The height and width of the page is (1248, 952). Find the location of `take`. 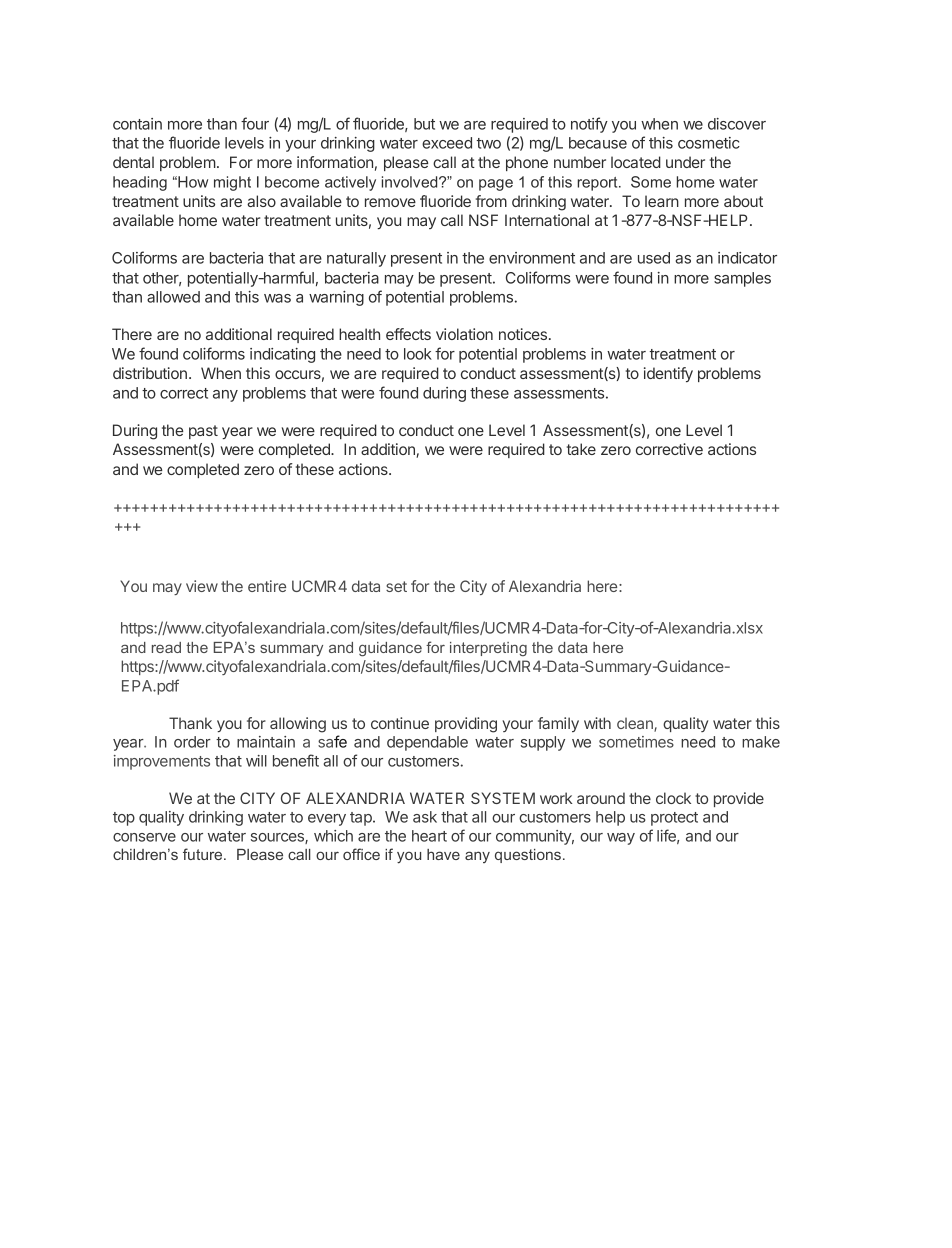

take is located at coordinates (581, 449).
